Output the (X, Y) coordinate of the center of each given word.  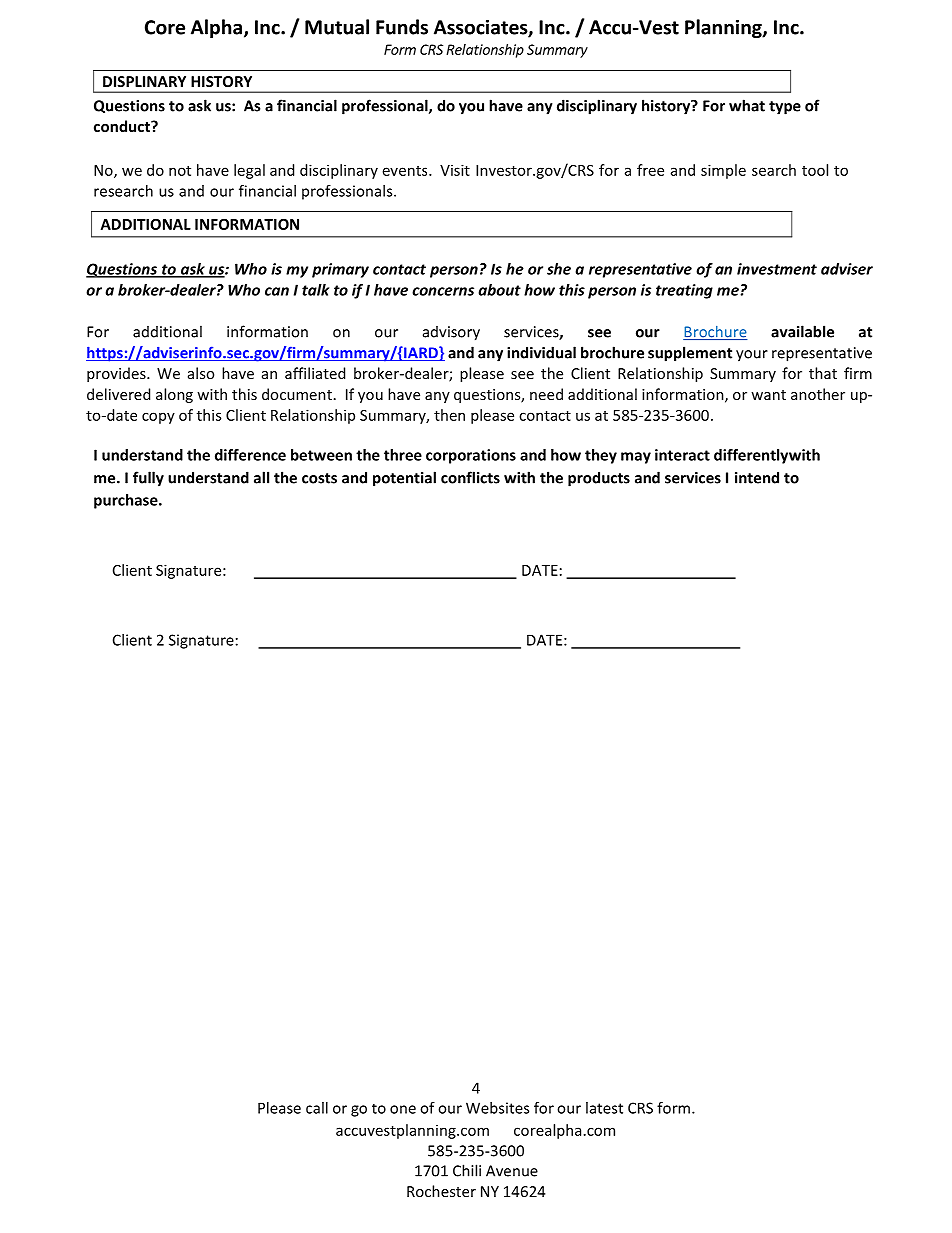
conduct (123, 126)
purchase (127, 501)
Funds (402, 27)
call (317, 1108)
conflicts (470, 477)
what (747, 105)
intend (757, 477)
